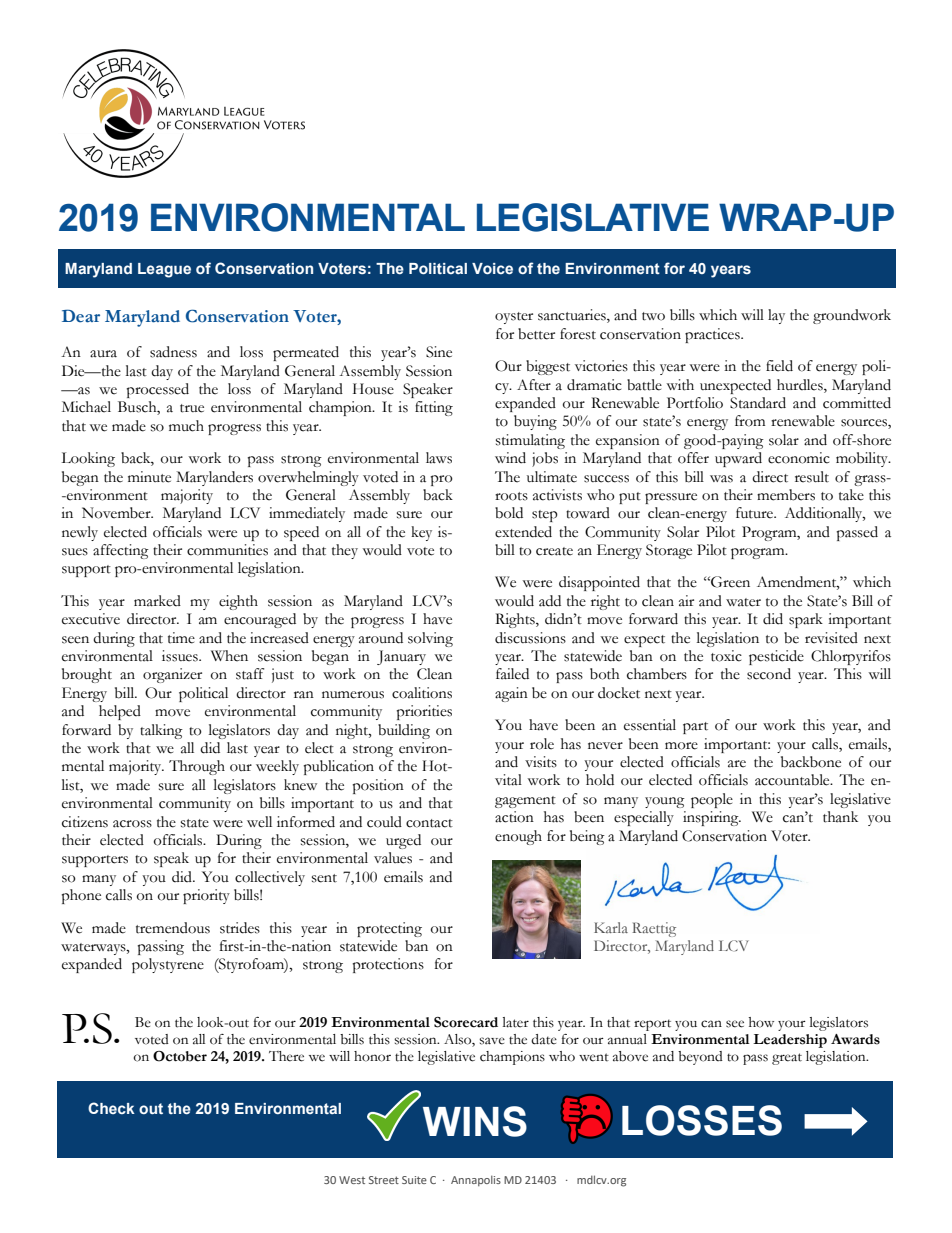 Image resolution: width=952 pixels, height=1233 pixels. What do you see at coordinates (695, 728) in the image?
I see `part` at bounding box center [695, 728].
